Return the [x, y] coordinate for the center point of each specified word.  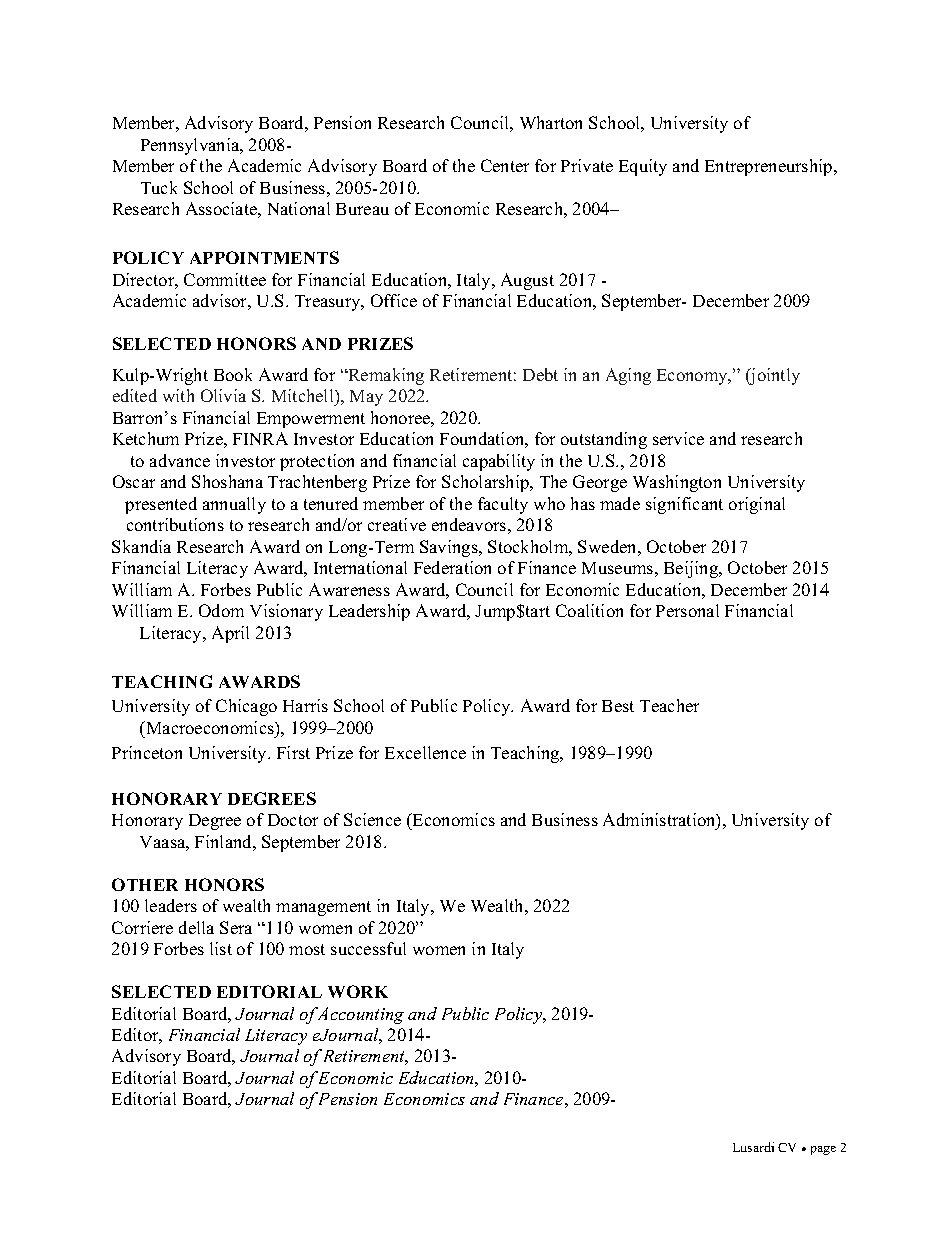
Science [372, 819]
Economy [693, 377]
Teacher [669, 705]
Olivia [223, 395]
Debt [540, 374]
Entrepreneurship [770, 167]
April [230, 634]
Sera [236, 927]
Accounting [360, 1015]
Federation [452, 567]
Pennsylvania [191, 146]
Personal [687, 610]
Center [505, 165]
